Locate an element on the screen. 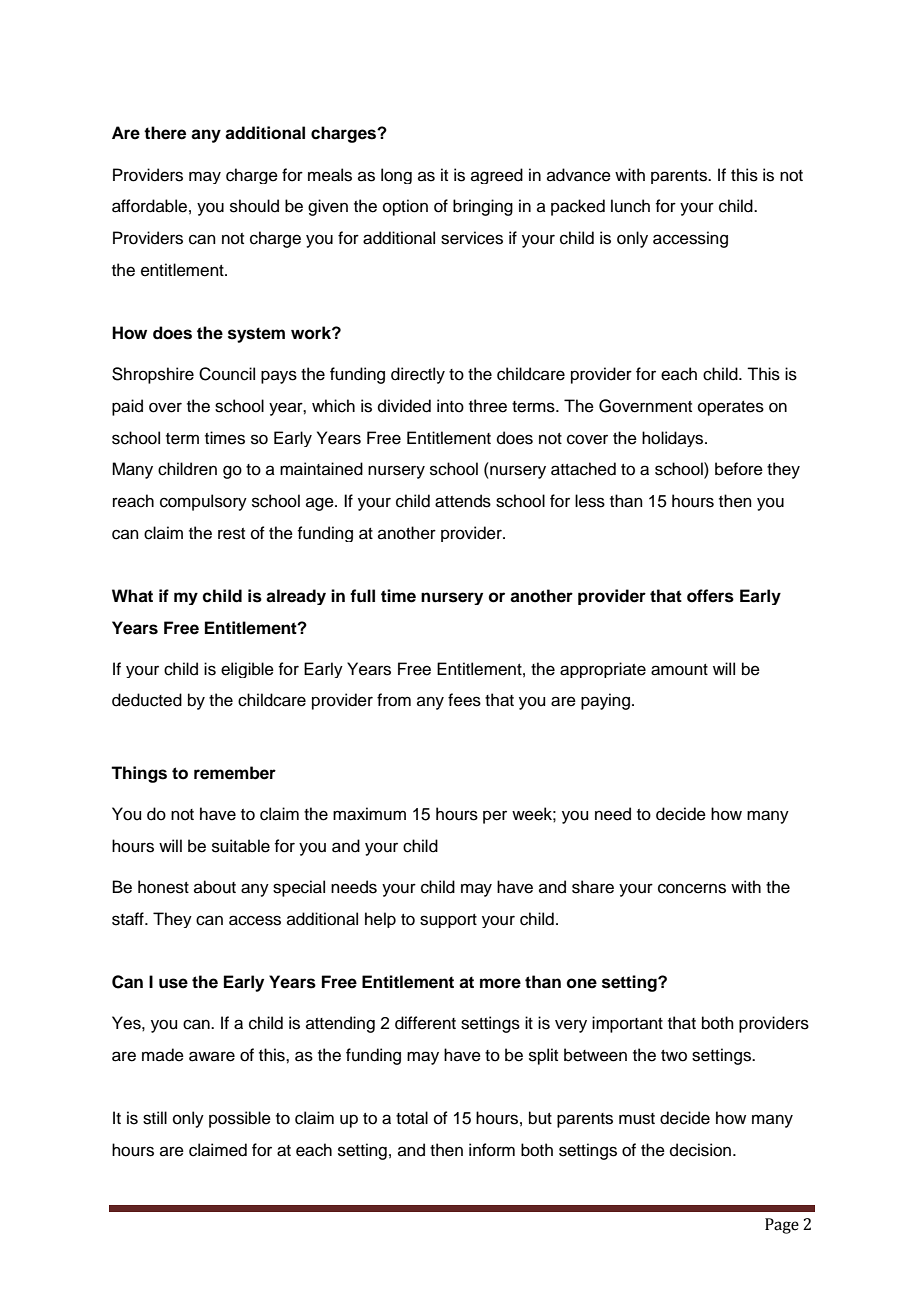 This screenshot has height=1308, width=924. amount is located at coordinates (679, 670).
